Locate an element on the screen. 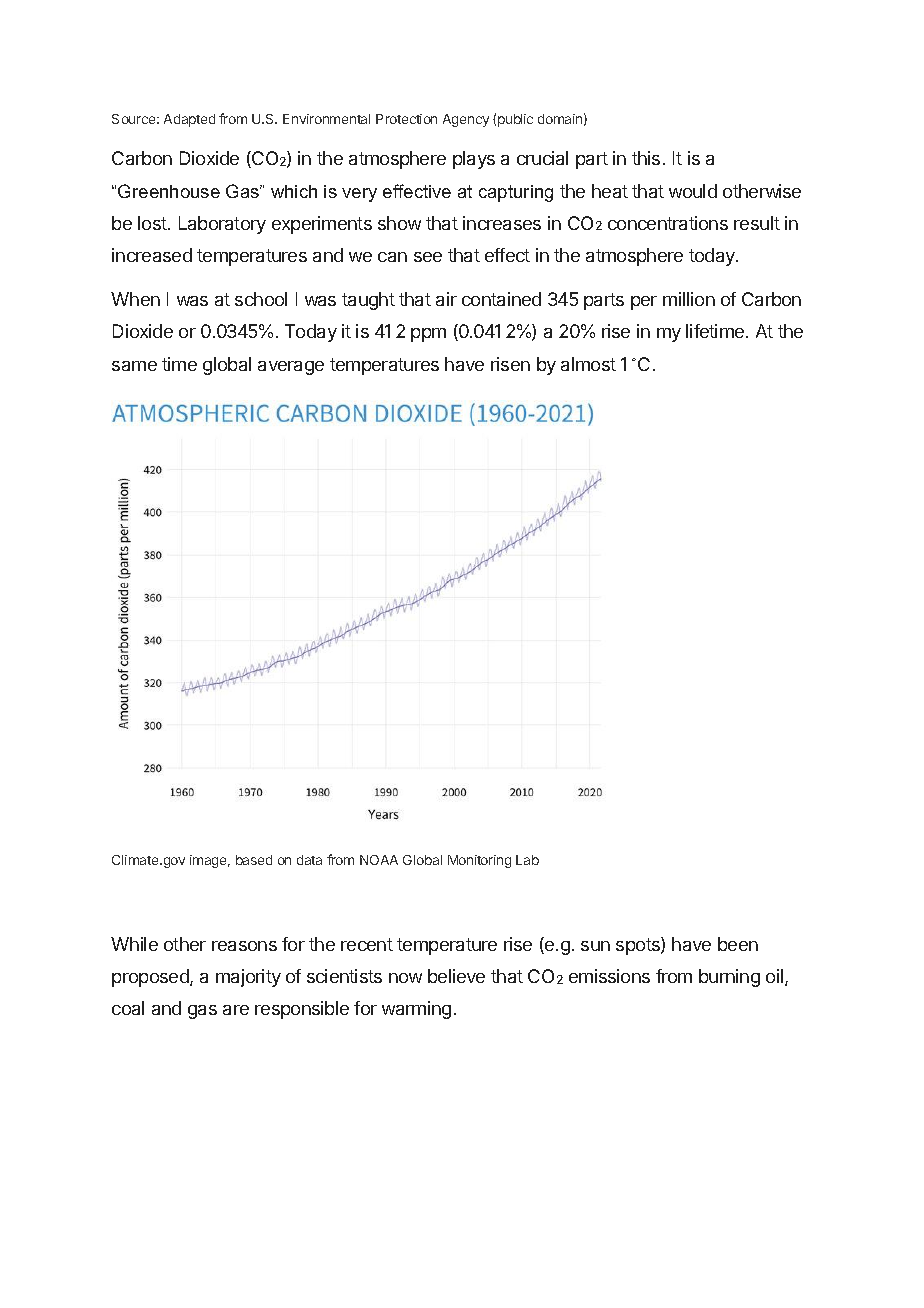 The image size is (924, 1308). this is located at coordinates (646, 158).
